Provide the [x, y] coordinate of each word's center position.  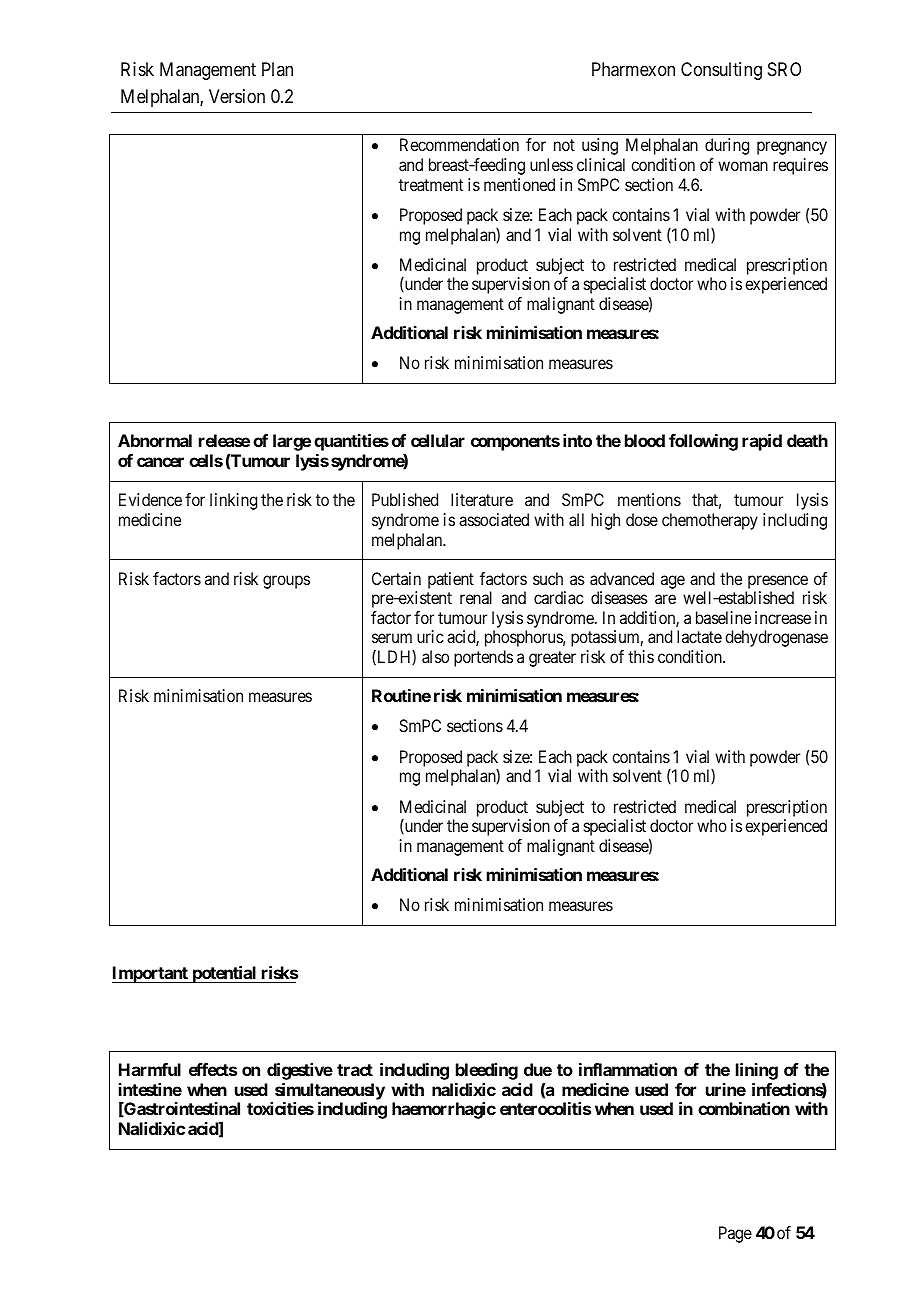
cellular [438, 440]
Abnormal [155, 440]
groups [286, 582]
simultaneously [330, 1091]
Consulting [721, 71]
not [564, 145]
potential [224, 974]
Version [237, 96]
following [703, 442]
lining [757, 1071]
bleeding [487, 1071]
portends [483, 658]
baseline [723, 617]
